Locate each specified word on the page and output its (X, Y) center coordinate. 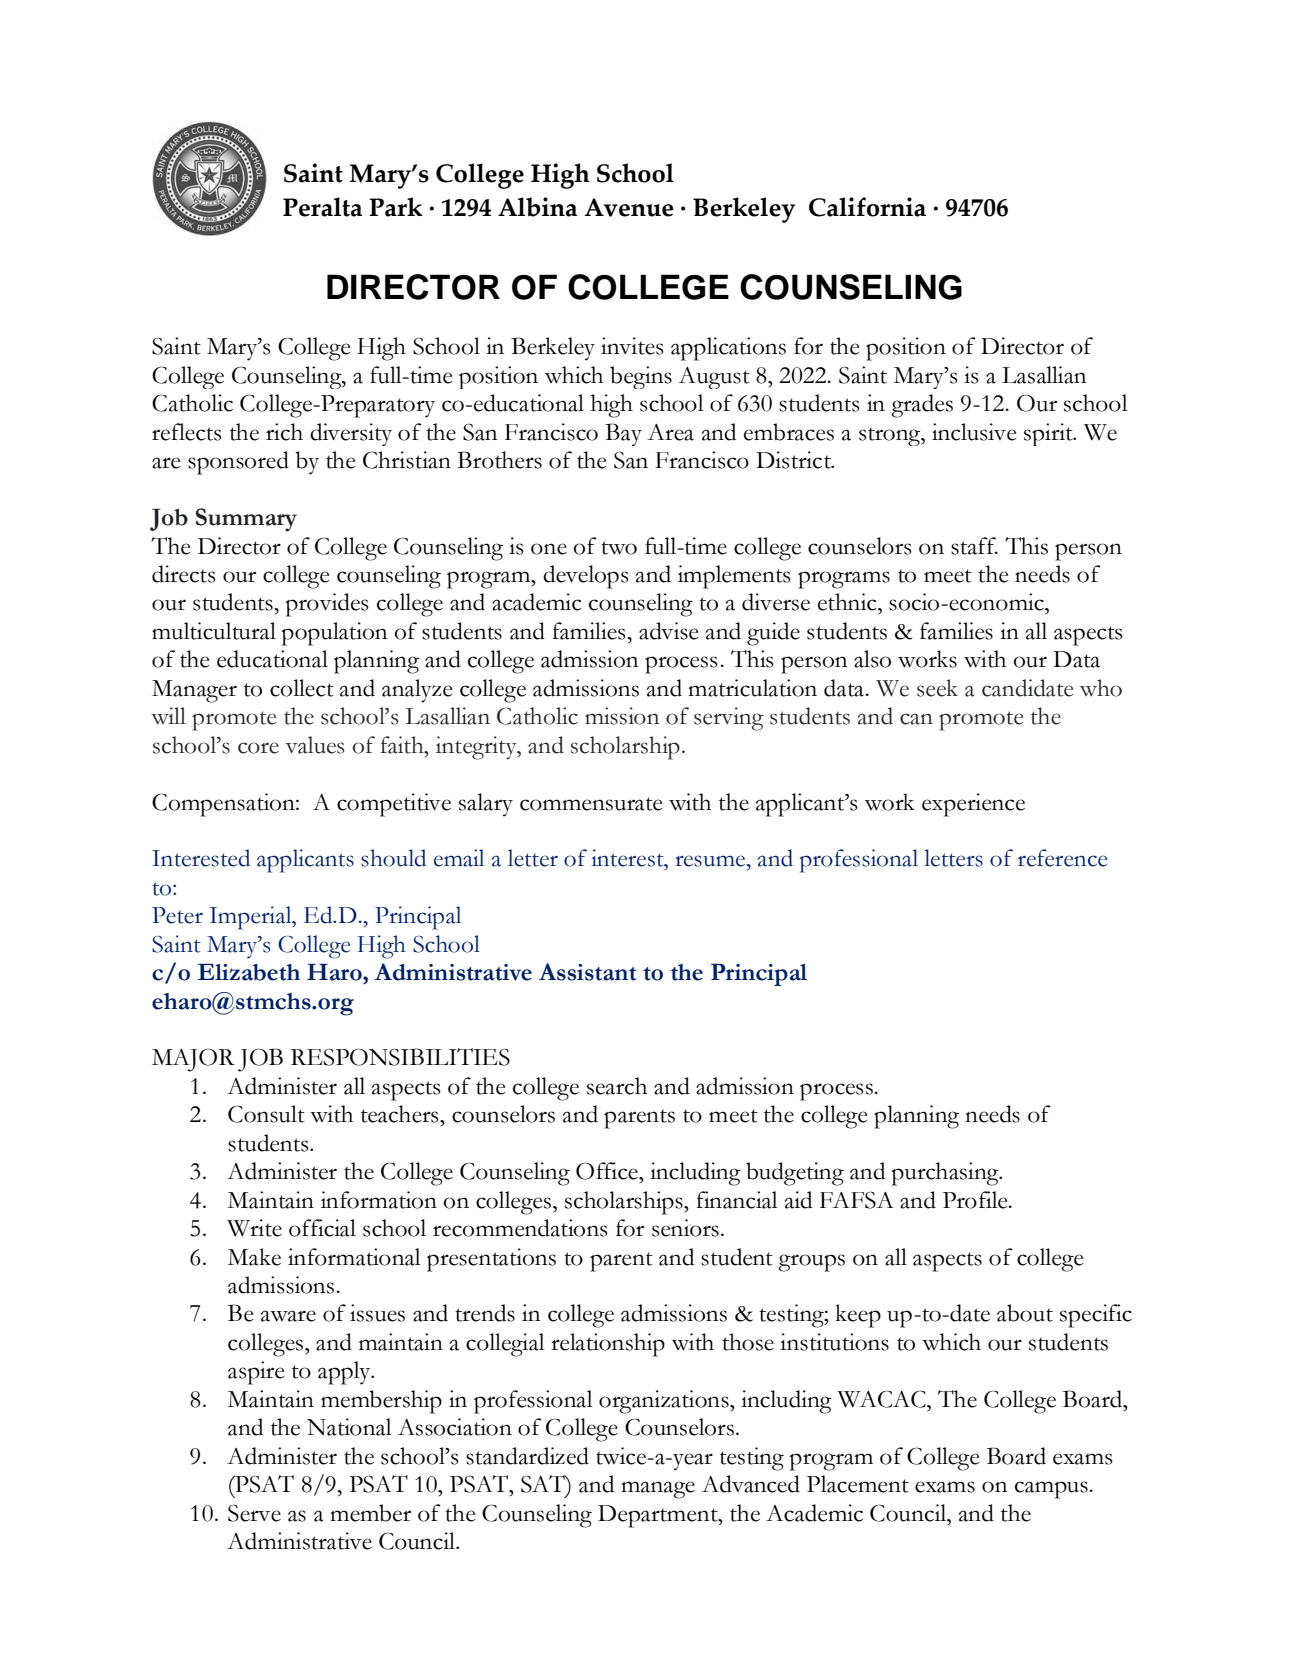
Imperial (251, 918)
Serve (254, 1513)
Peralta (322, 207)
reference (1062, 858)
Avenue (629, 207)
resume (711, 861)
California (867, 207)
